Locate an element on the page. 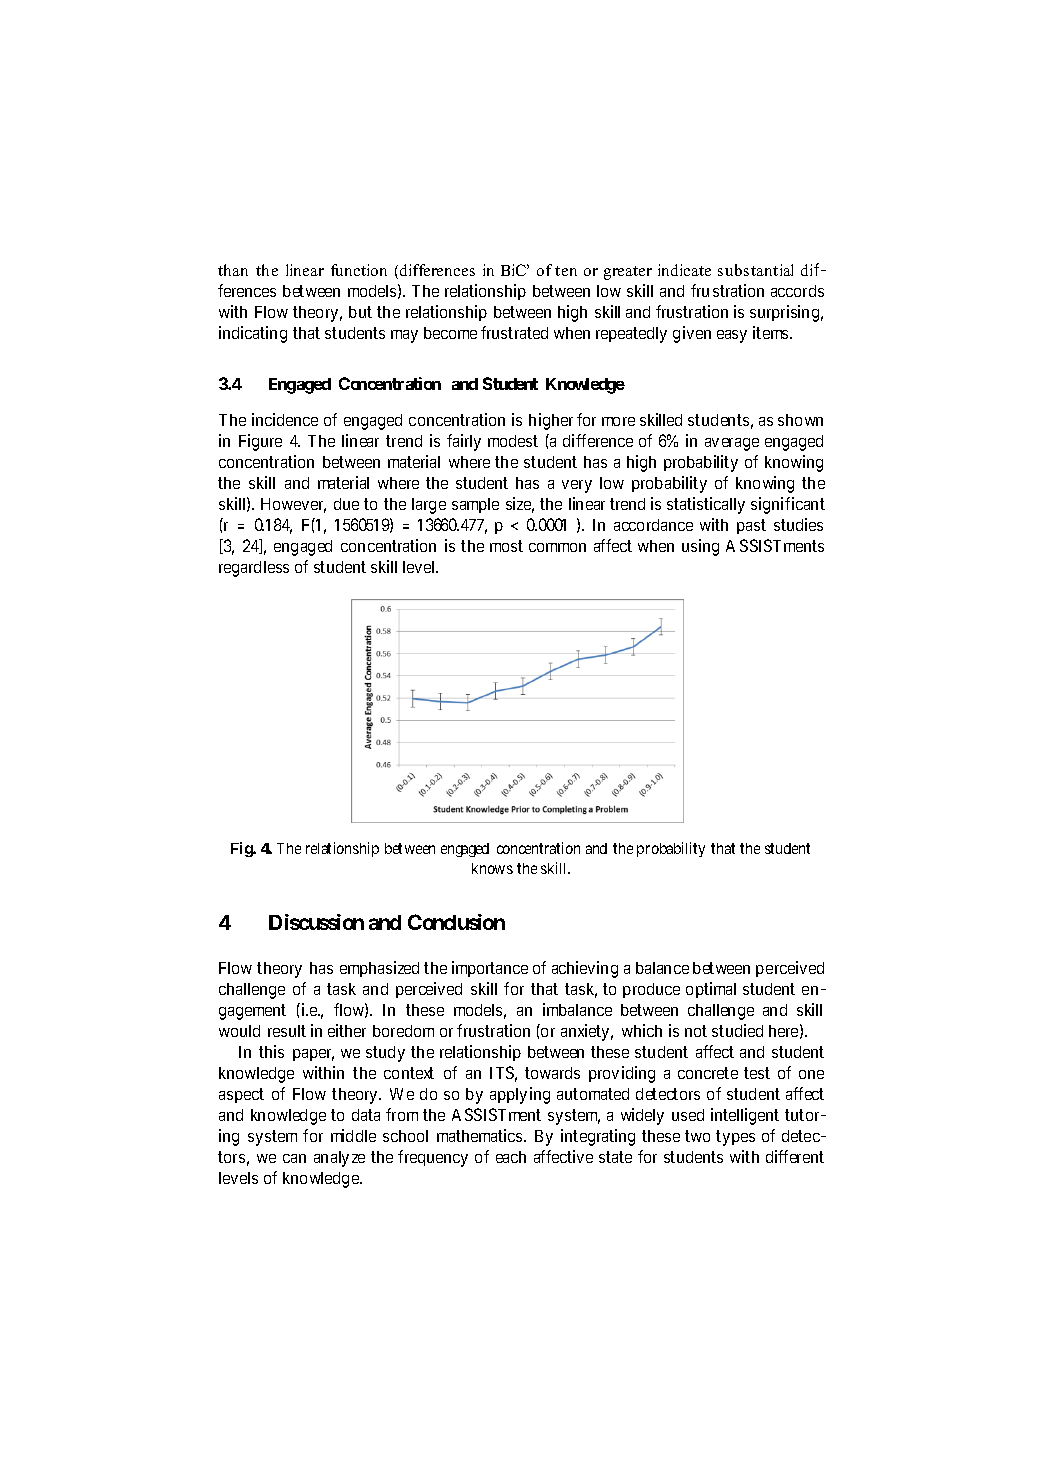 The image size is (1044, 1477). frustrated is located at coordinates (514, 332).
